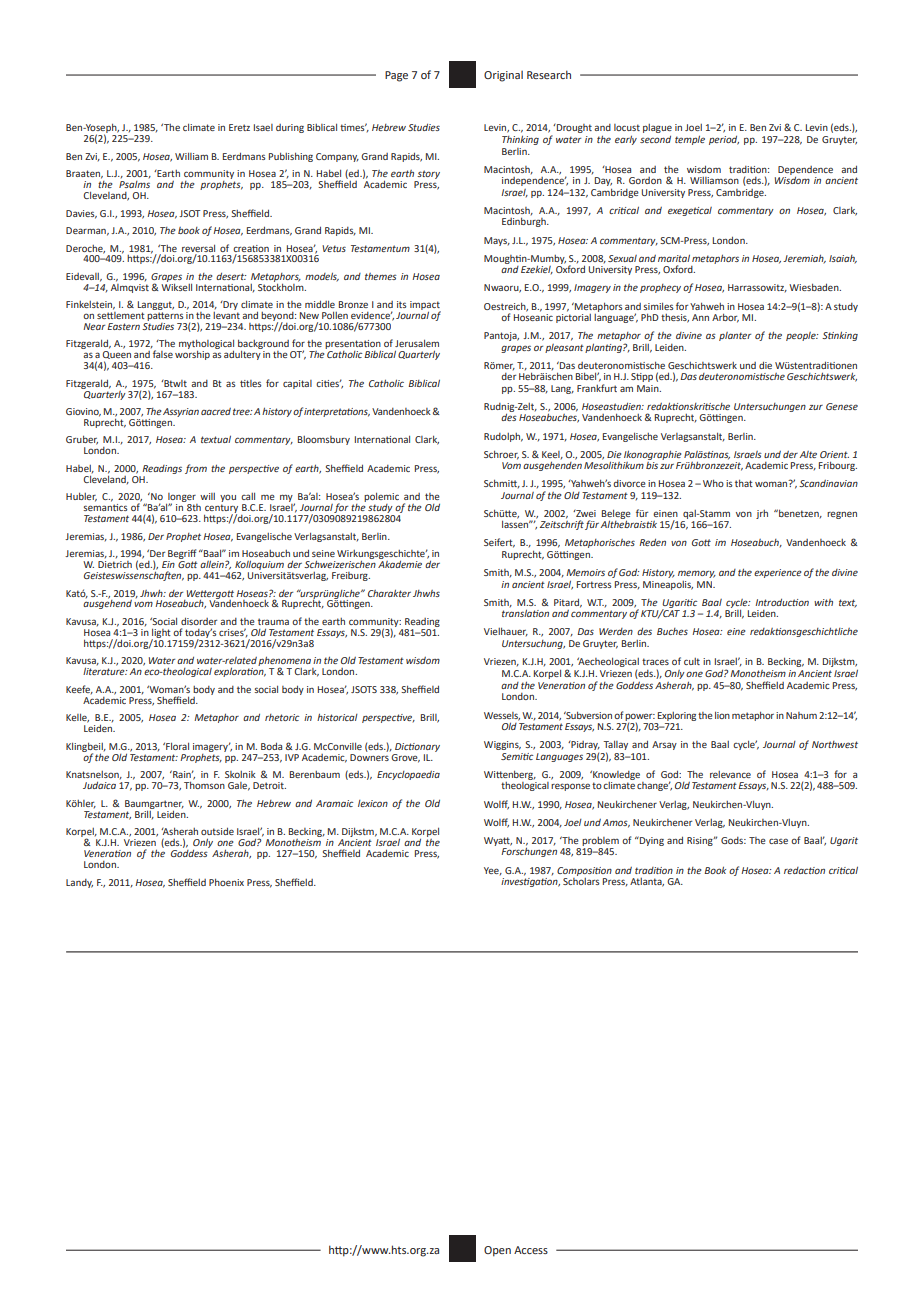 The height and width of the document is (1308, 924). I want to click on Eretz, so click(239, 127).
